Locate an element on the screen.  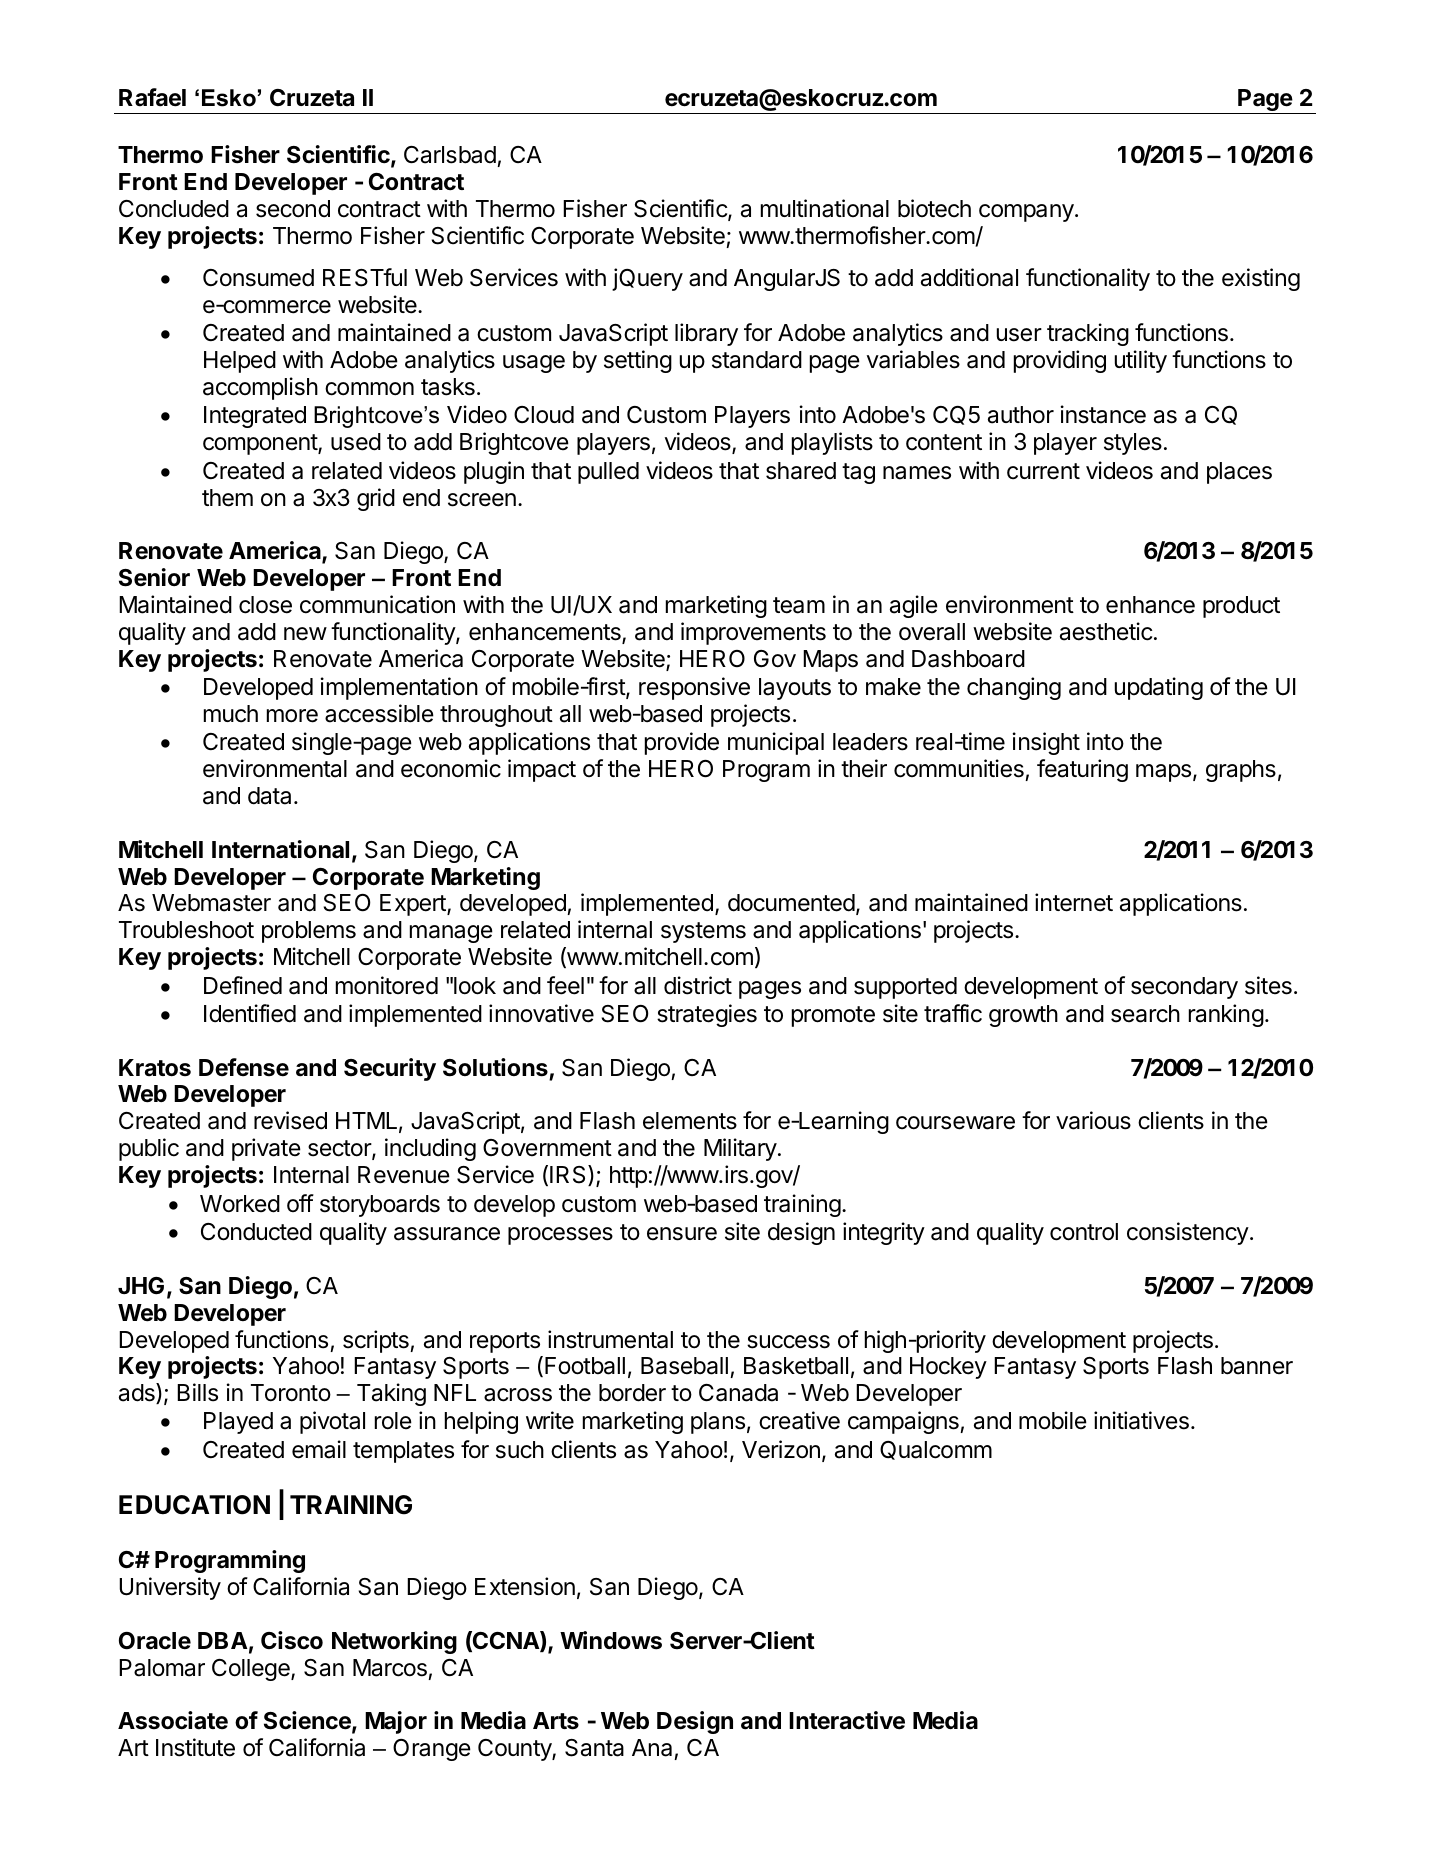
component is located at coordinates (261, 444).
